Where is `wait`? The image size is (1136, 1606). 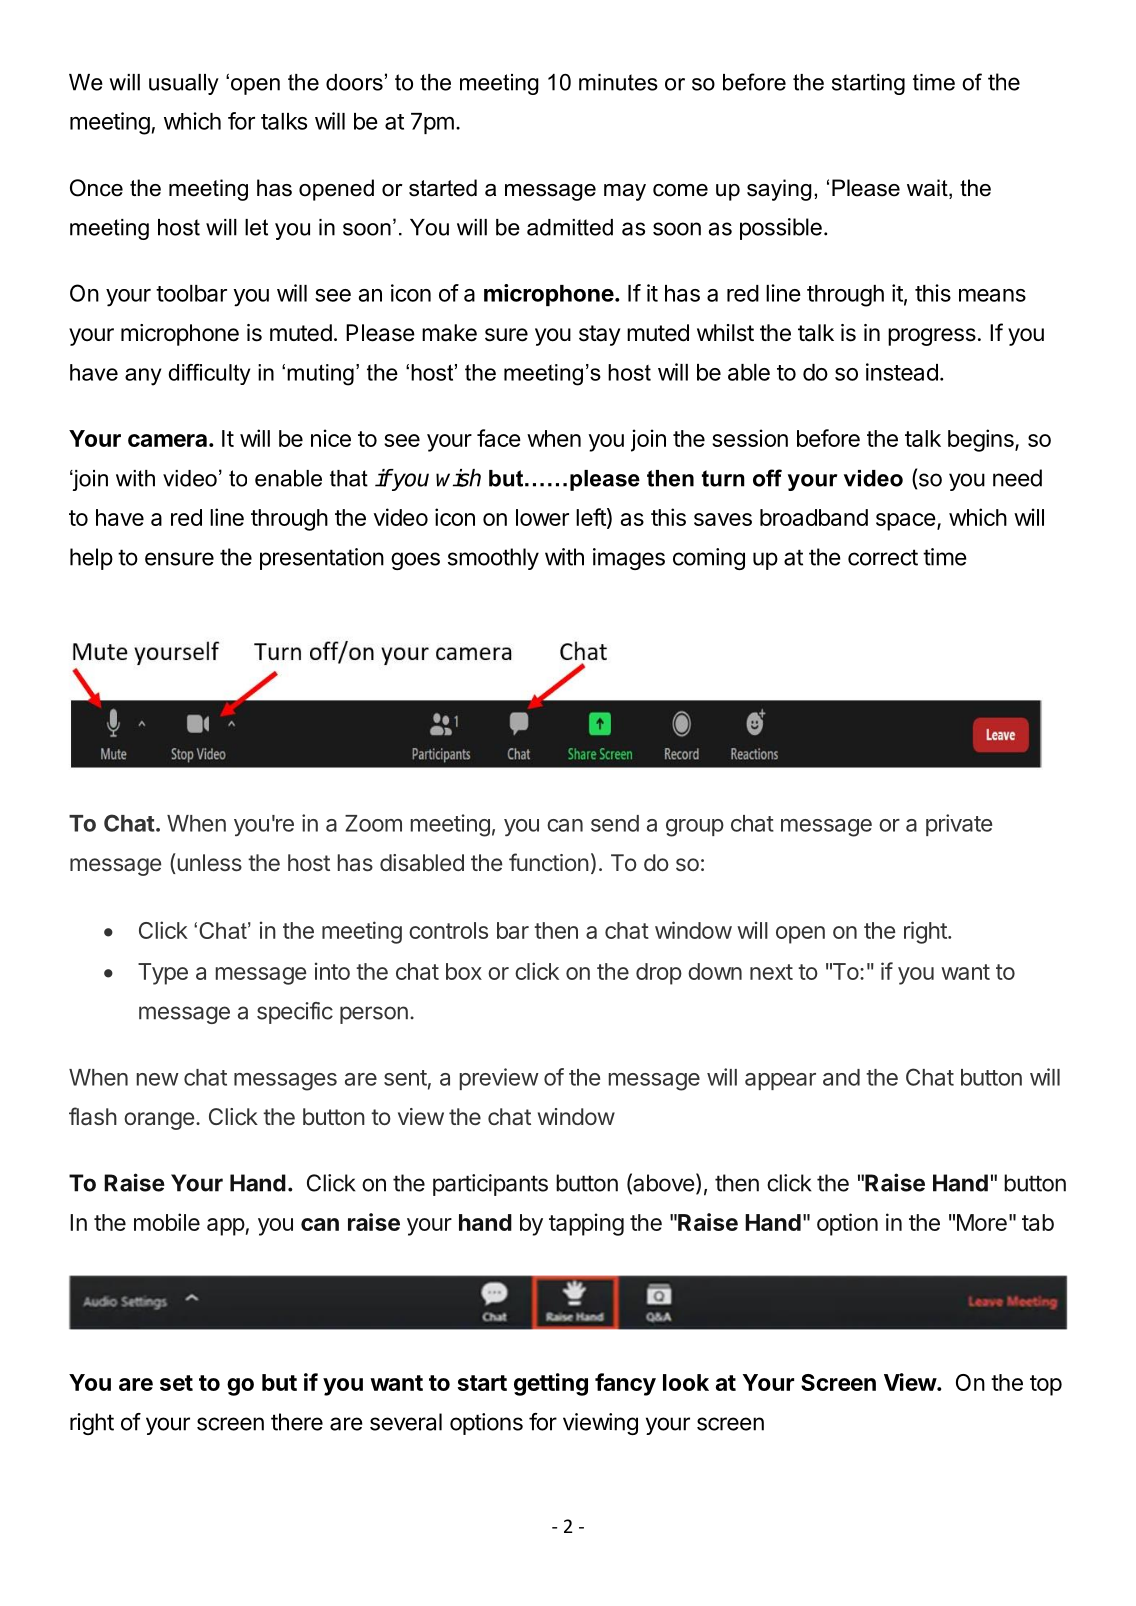 wait is located at coordinates (928, 189).
